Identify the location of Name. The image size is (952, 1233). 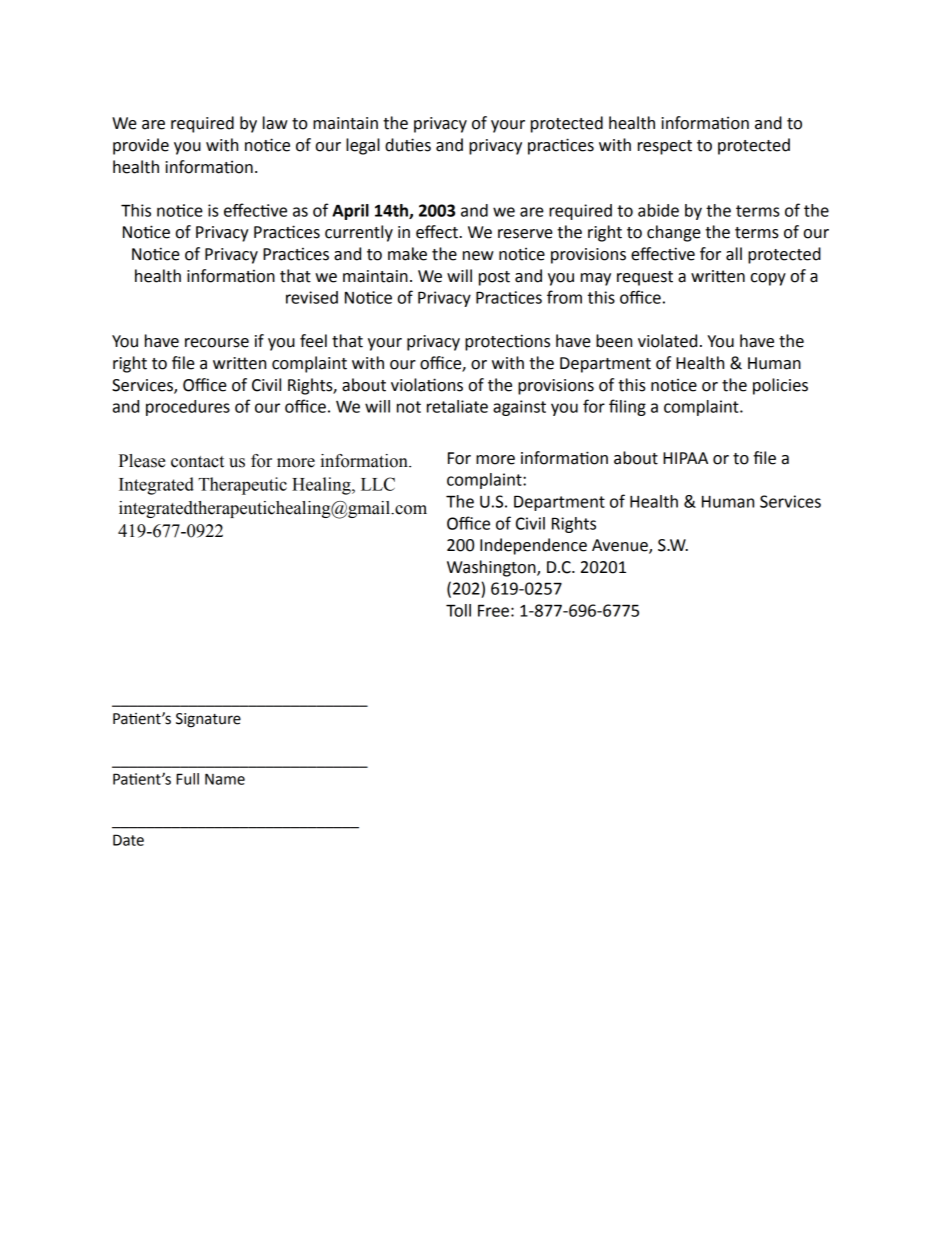
(225, 779).
